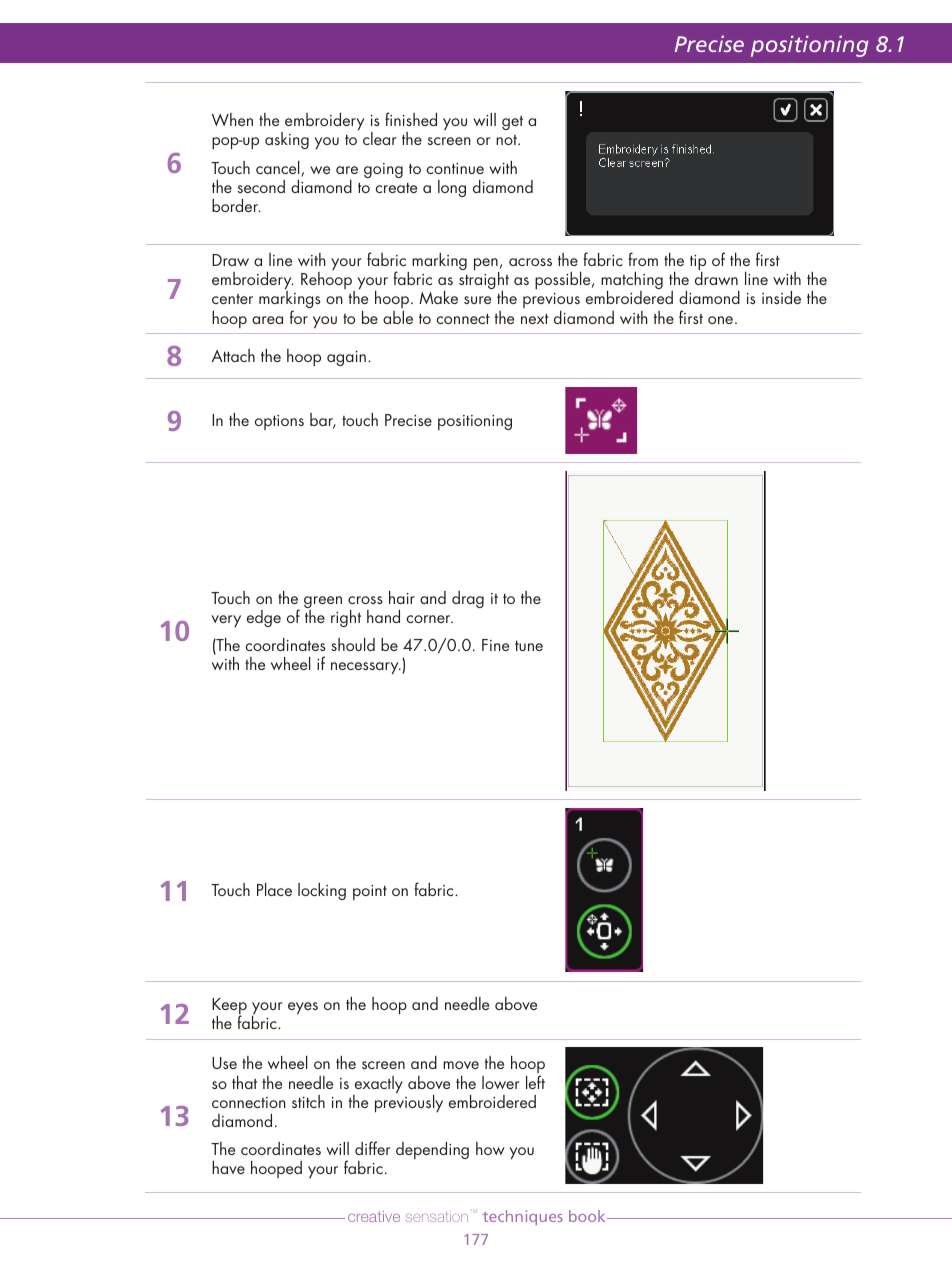 Image resolution: width=952 pixels, height=1270 pixels. What do you see at coordinates (508, 140) in the screenshot?
I see `not` at bounding box center [508, 140].
